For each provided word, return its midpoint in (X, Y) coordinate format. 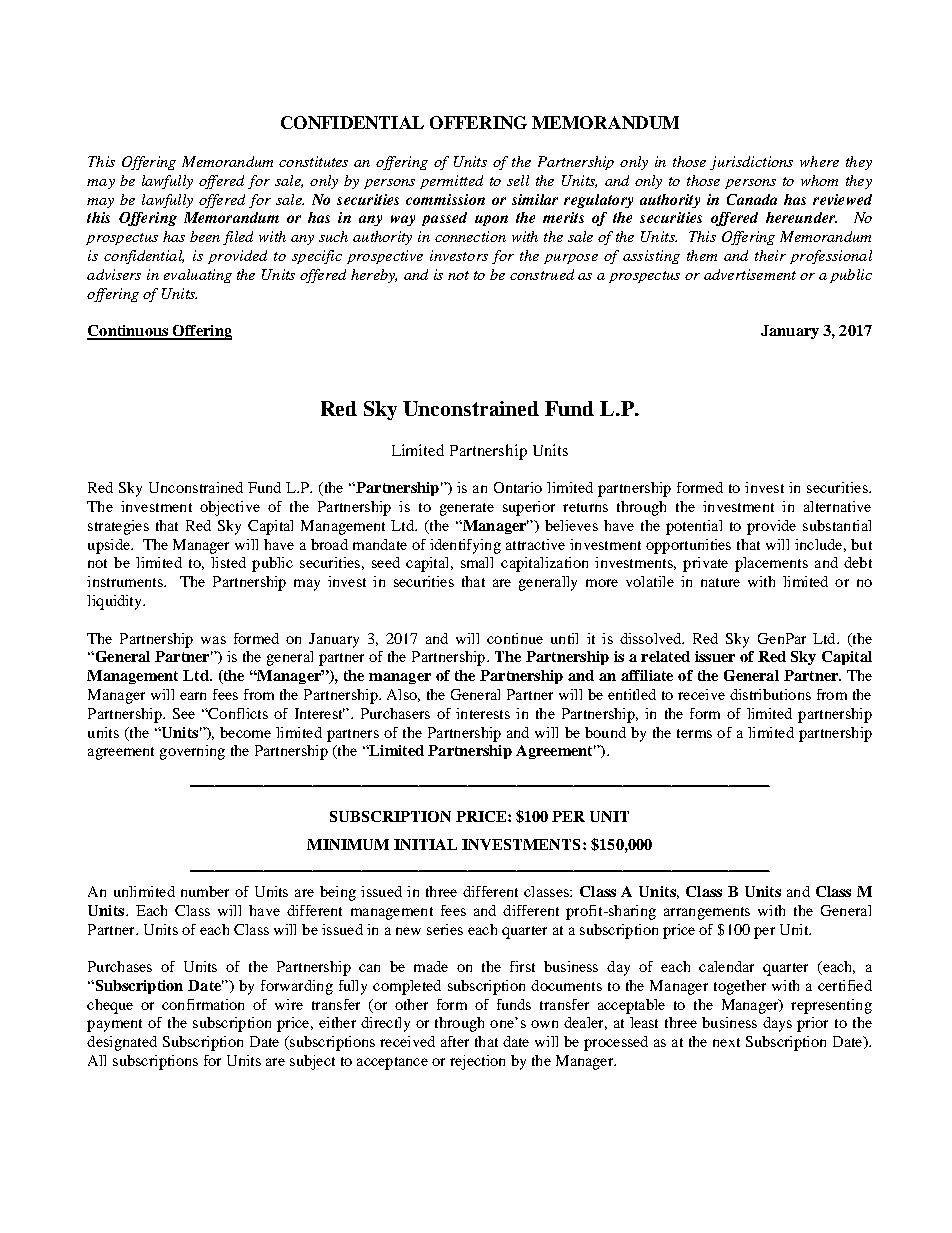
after (455, 1041)
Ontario (518, 487)
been (205, 236)
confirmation (203, 1004)
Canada (752, 199)
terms (694, 733)
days (777, 1024)
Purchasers (395, 713)
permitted (451, 182)
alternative (837, 506)
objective (230, 508)
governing (192, 752)
